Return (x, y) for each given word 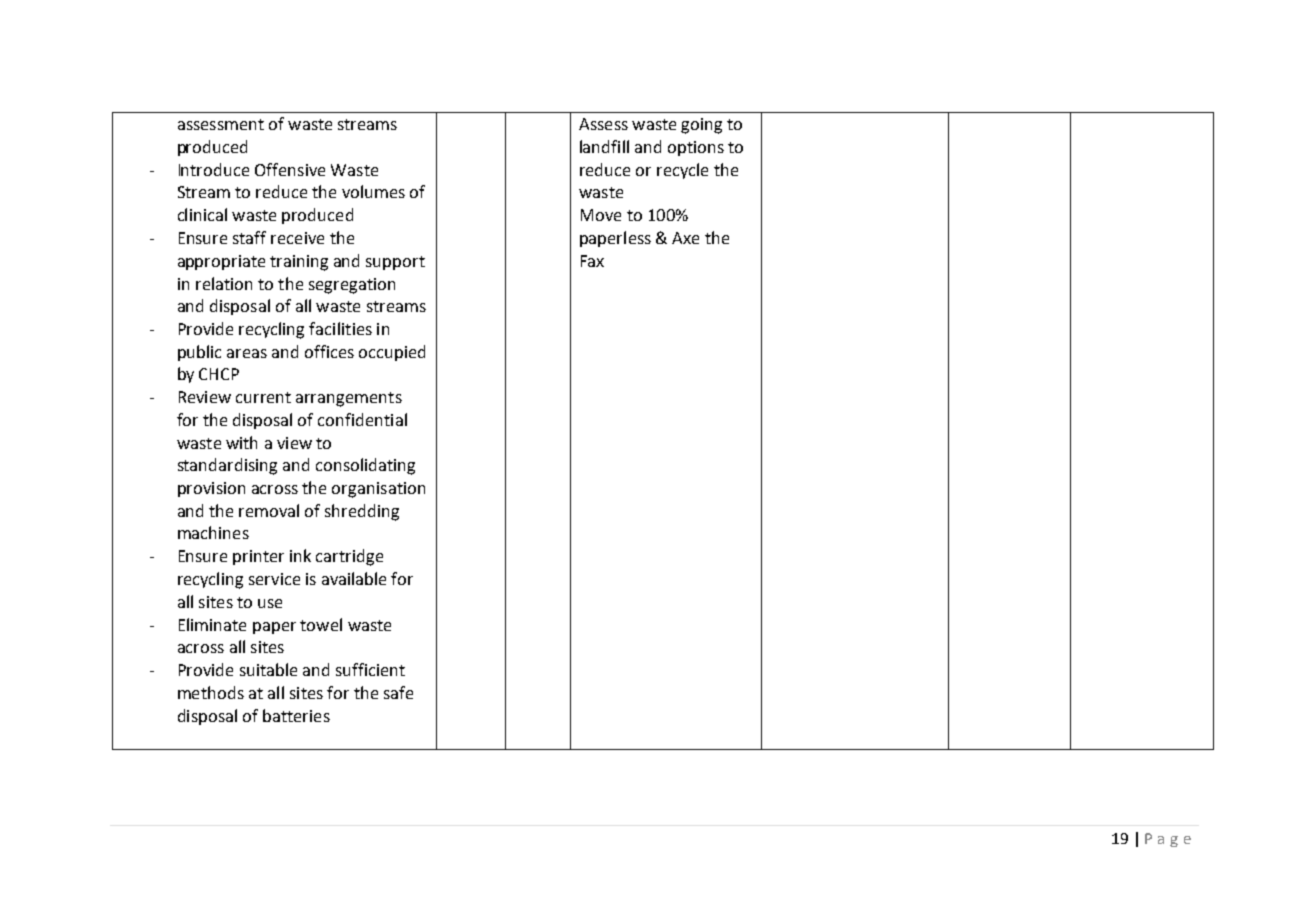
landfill (604, 146)
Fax (592, 261)
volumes (373, 191)
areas (247, 353)
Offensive (290, 169)
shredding (362, 512)
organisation (378, 490)
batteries (296, 715)
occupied (392, 353)
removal (269, 510)
